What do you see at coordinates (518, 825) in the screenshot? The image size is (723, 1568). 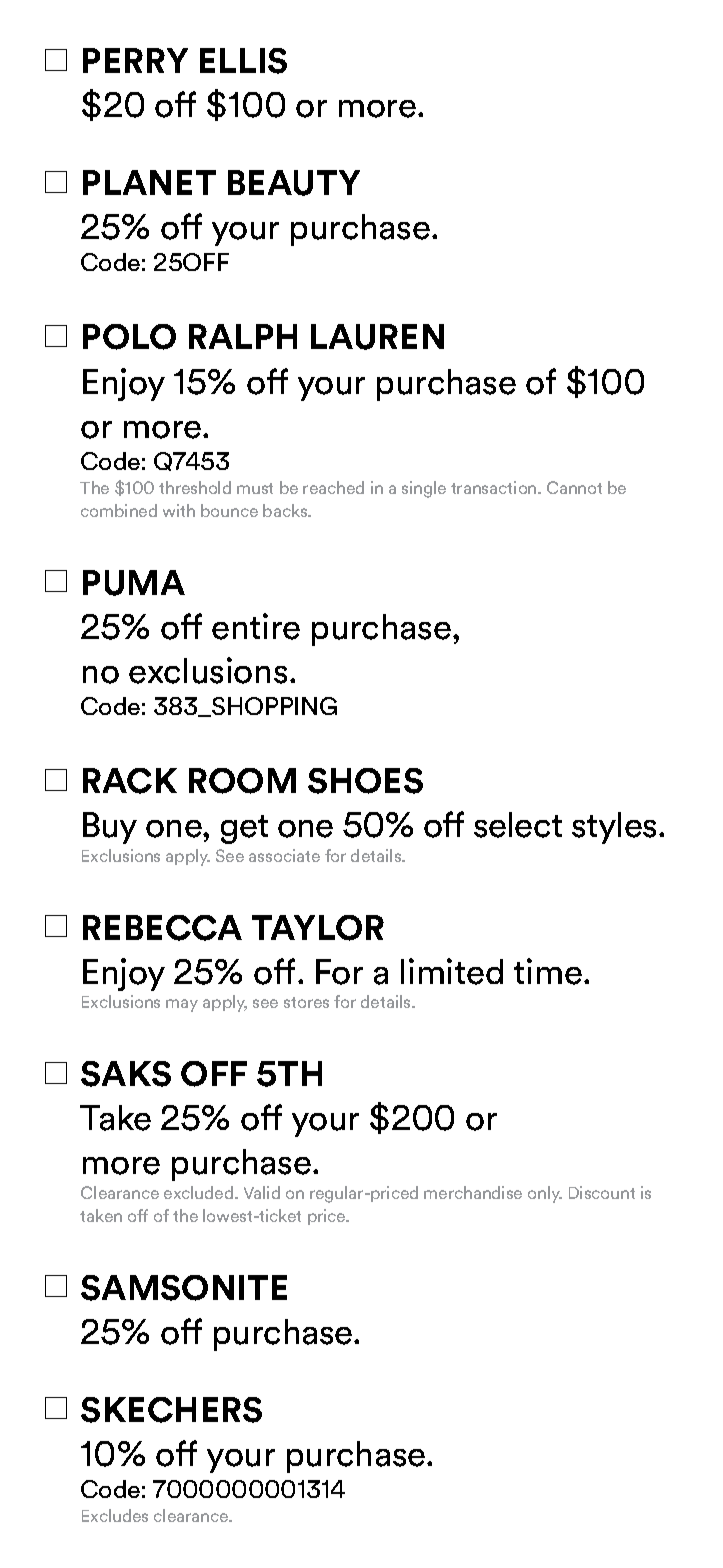 I see `select` at bounding box center [518, 825].
